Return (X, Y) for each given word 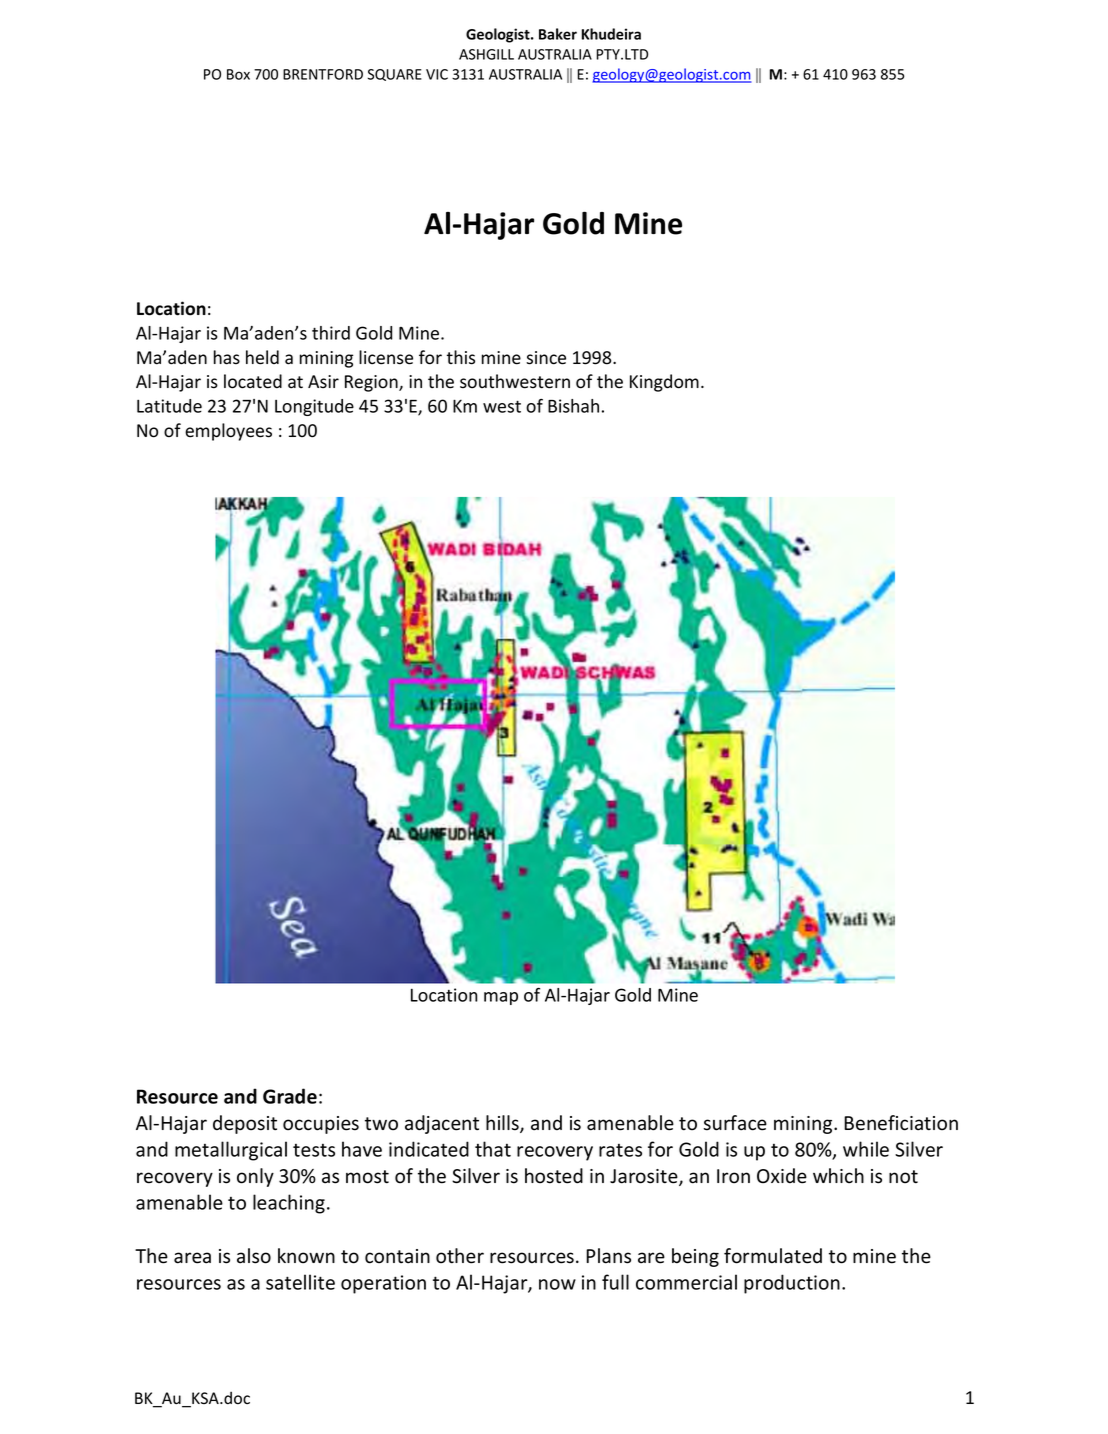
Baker (558, 34)
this (461, 357)
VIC (437, 74)
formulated (773, 1256)
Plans (608, 1256)
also (254, 1256)
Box (238, 74)
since (546, 358)
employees (228, 432)
